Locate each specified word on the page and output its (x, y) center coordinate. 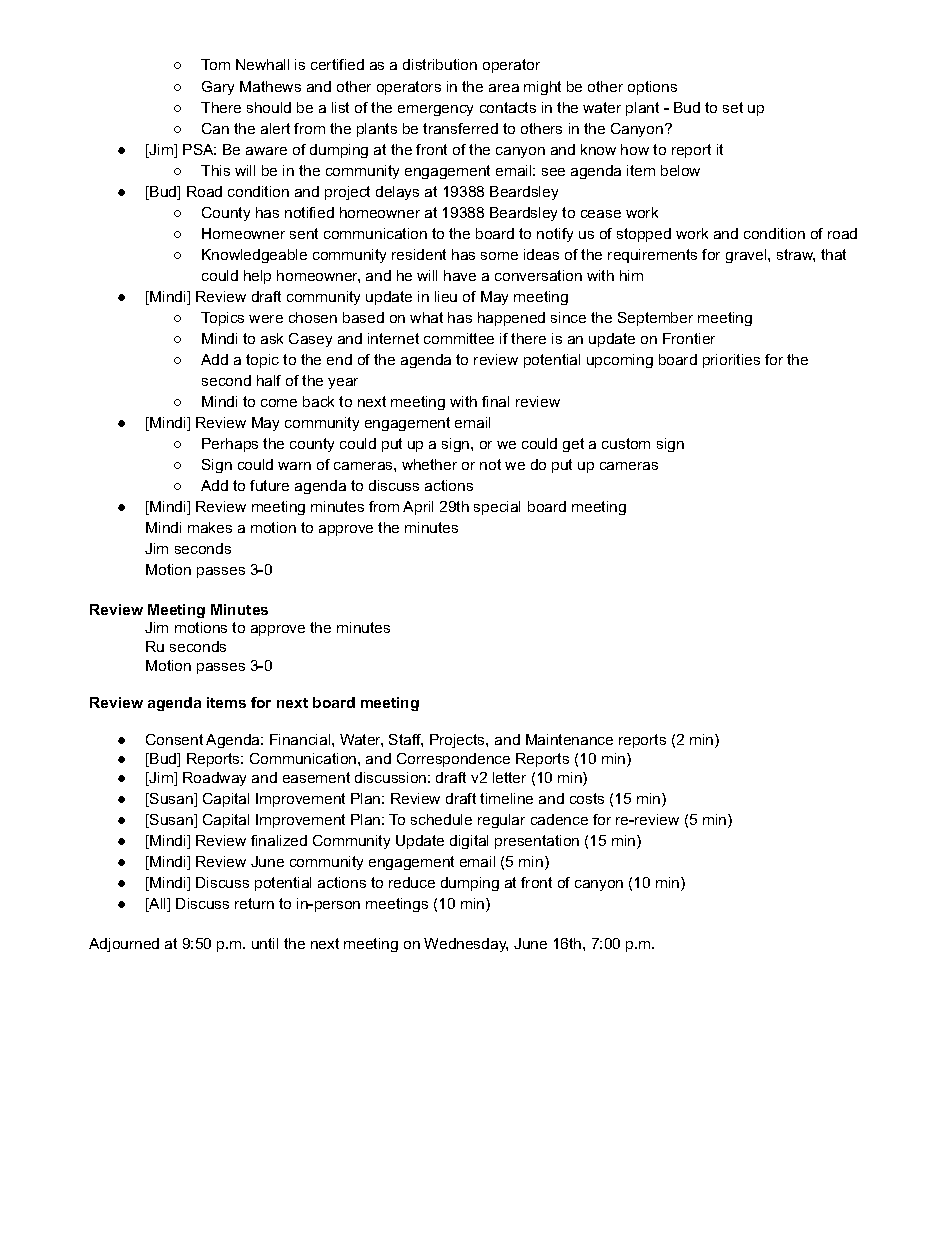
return (254, 903)
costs (587, 798)
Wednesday (466, 945)
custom (626, 443)
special (497, 508)
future (269, 485)
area (504, 88)
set (733, 107)
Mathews (270, 86)
